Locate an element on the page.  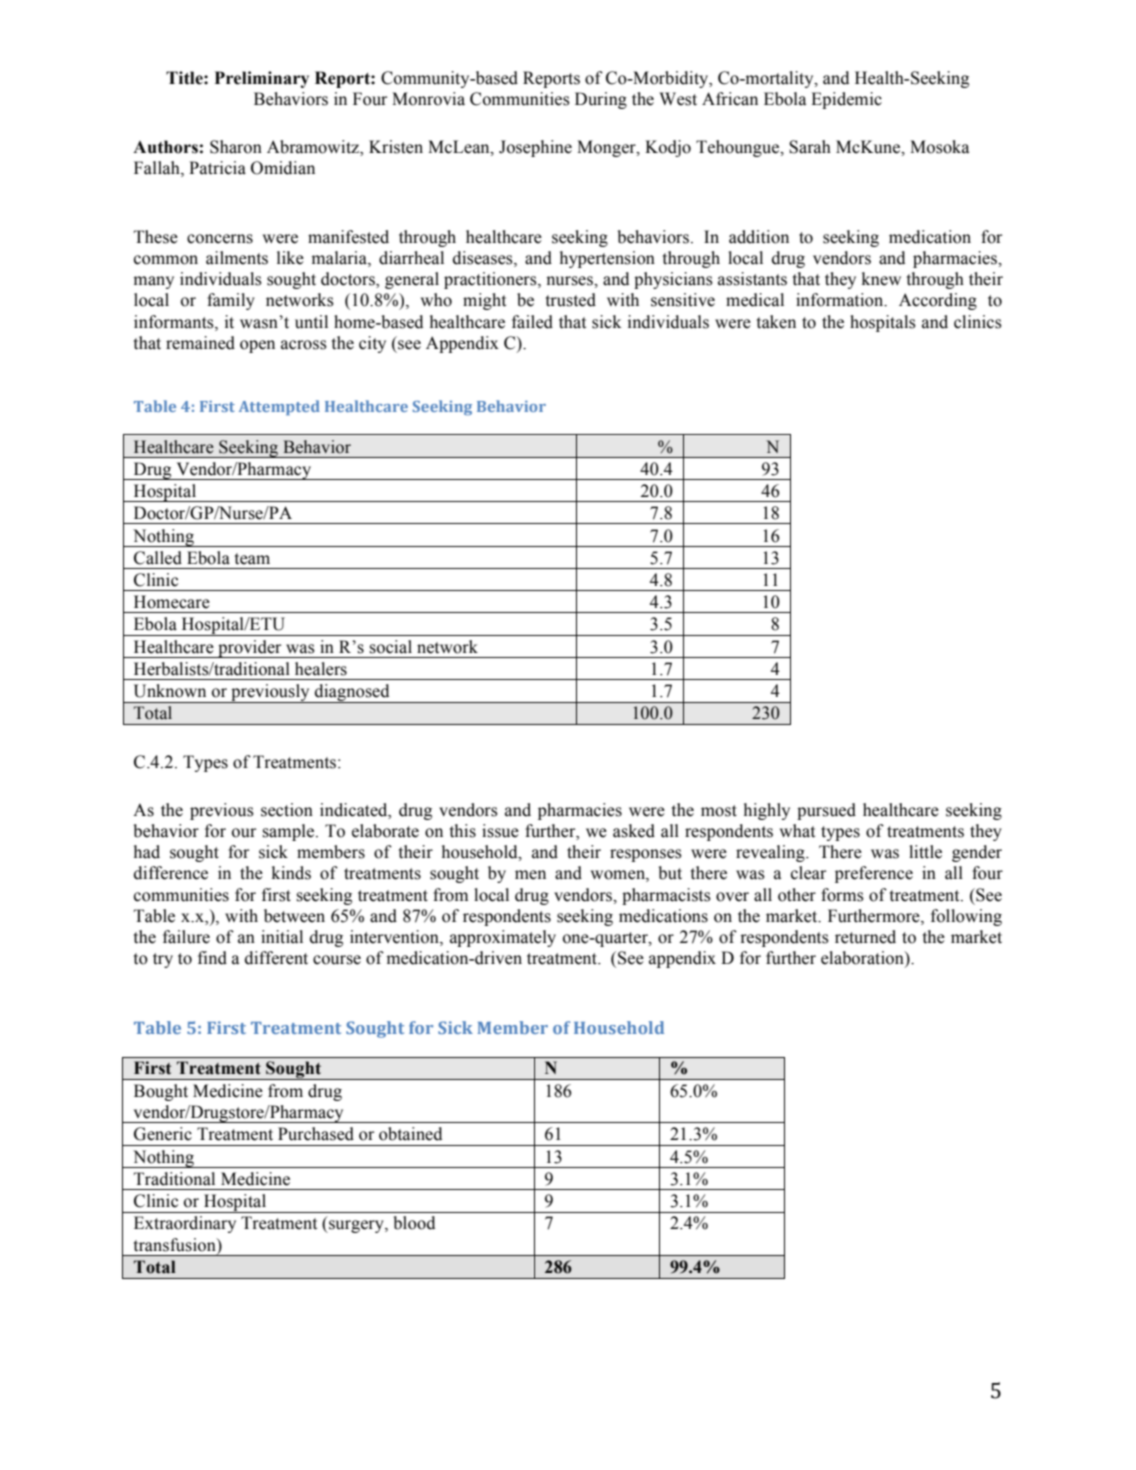
open is located at coordinates (257, 346).
